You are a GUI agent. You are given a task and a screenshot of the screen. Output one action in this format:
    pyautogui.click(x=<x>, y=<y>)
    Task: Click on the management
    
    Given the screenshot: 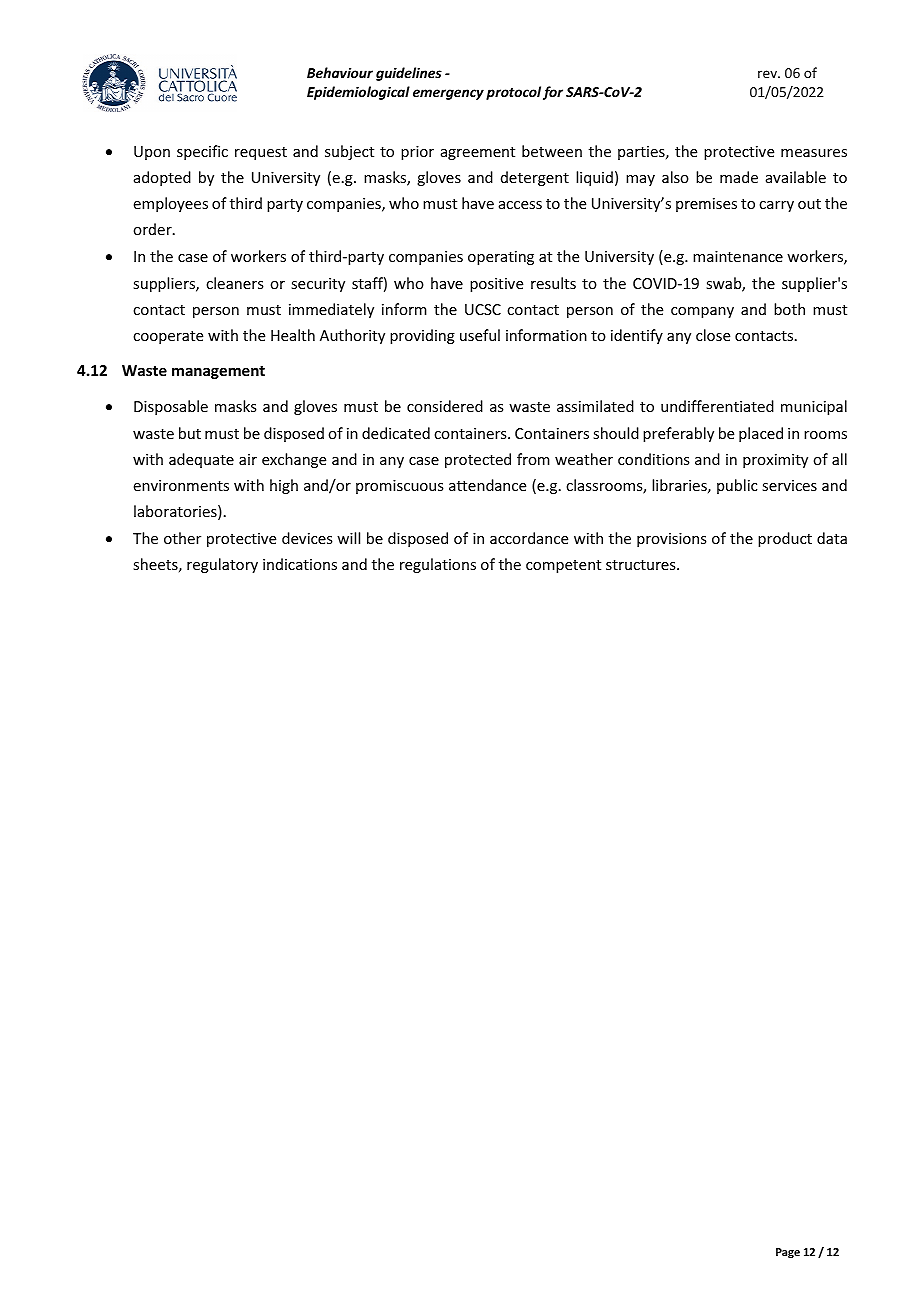 What is the action you would take?
    pyautogui.click(x=218, y=372)
